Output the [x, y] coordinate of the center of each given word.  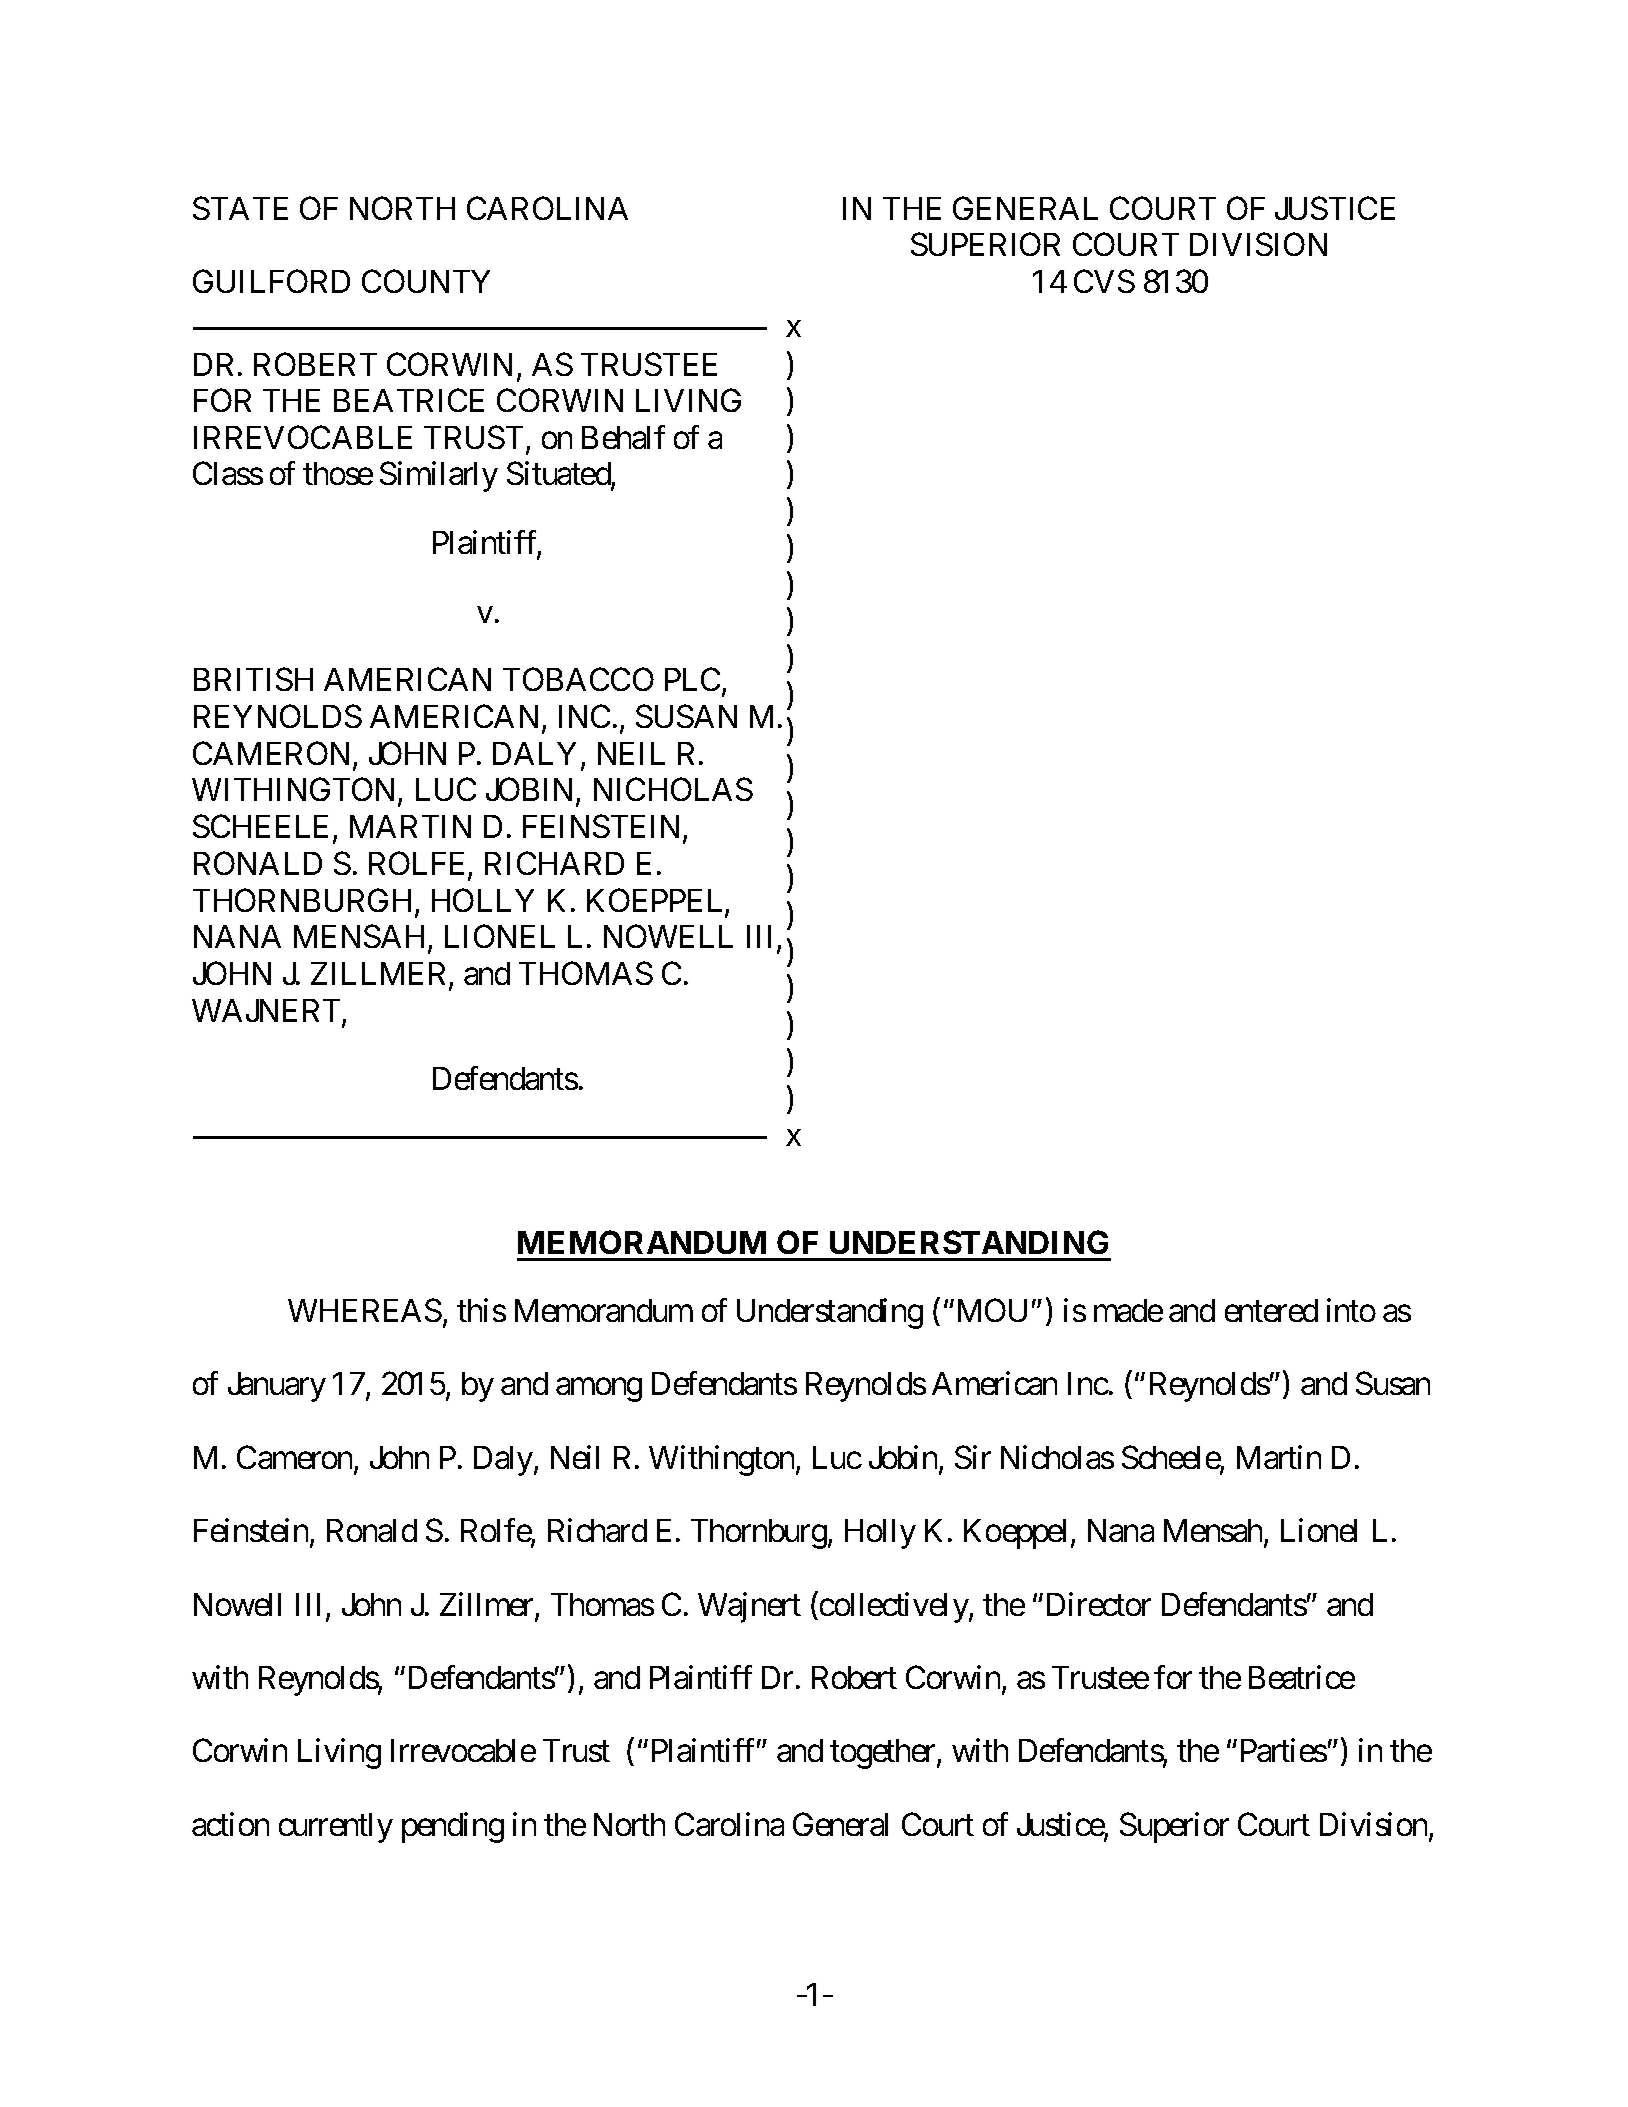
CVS [1104, 281]
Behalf [623, 437]
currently [336, 1828]
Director [1099, 1604]
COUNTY [426, 281]
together [884, 1754]
